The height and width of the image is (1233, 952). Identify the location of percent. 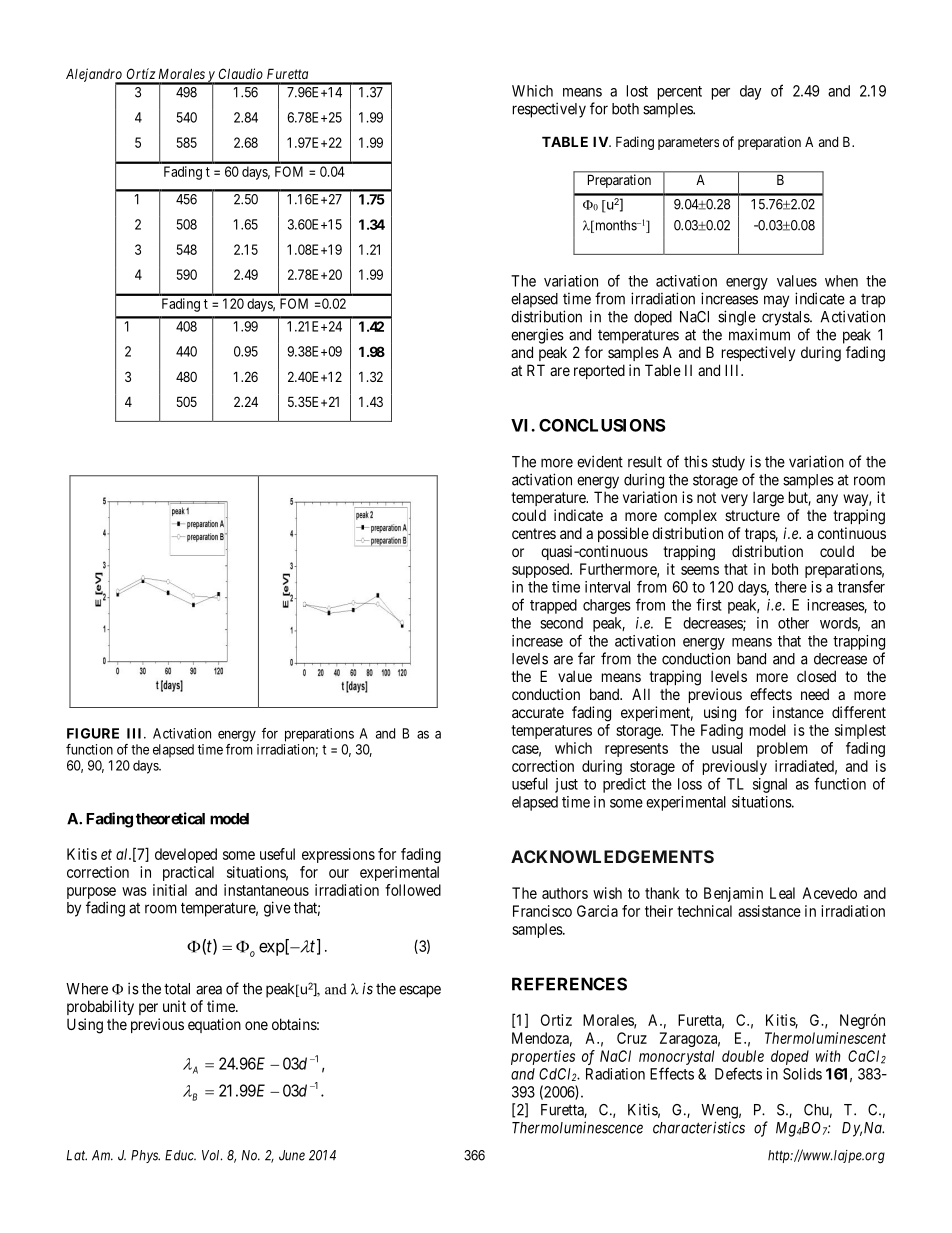
(680, 93).
